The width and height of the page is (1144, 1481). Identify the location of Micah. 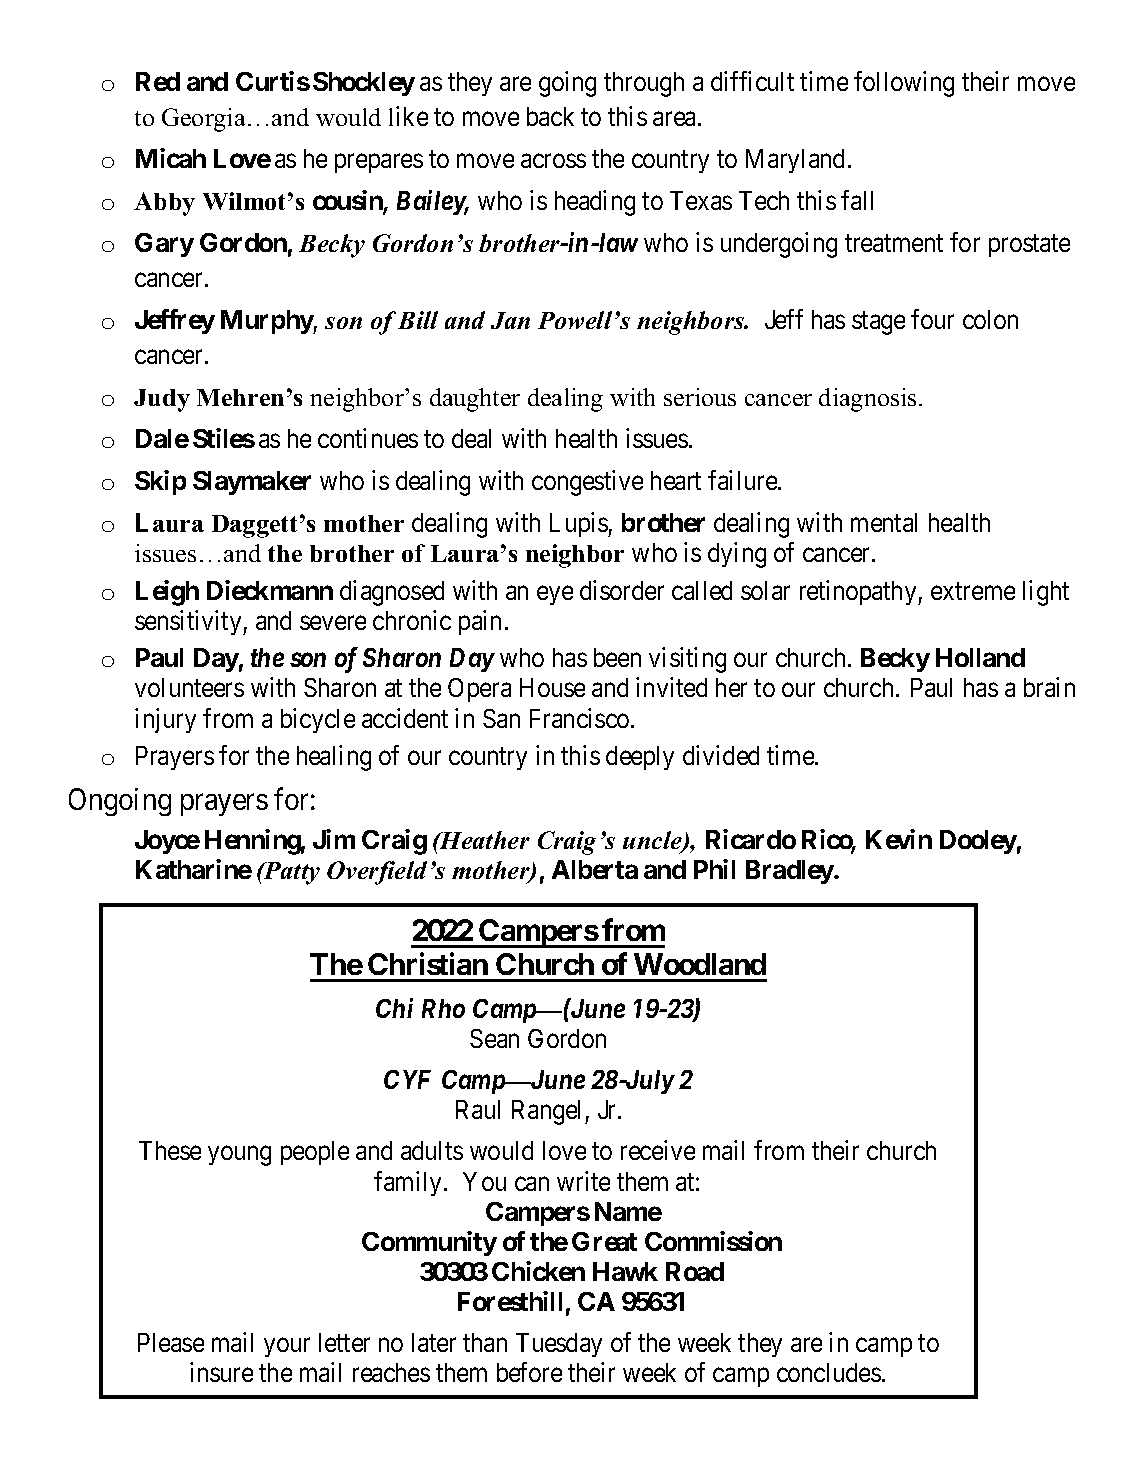
(171, 158).
